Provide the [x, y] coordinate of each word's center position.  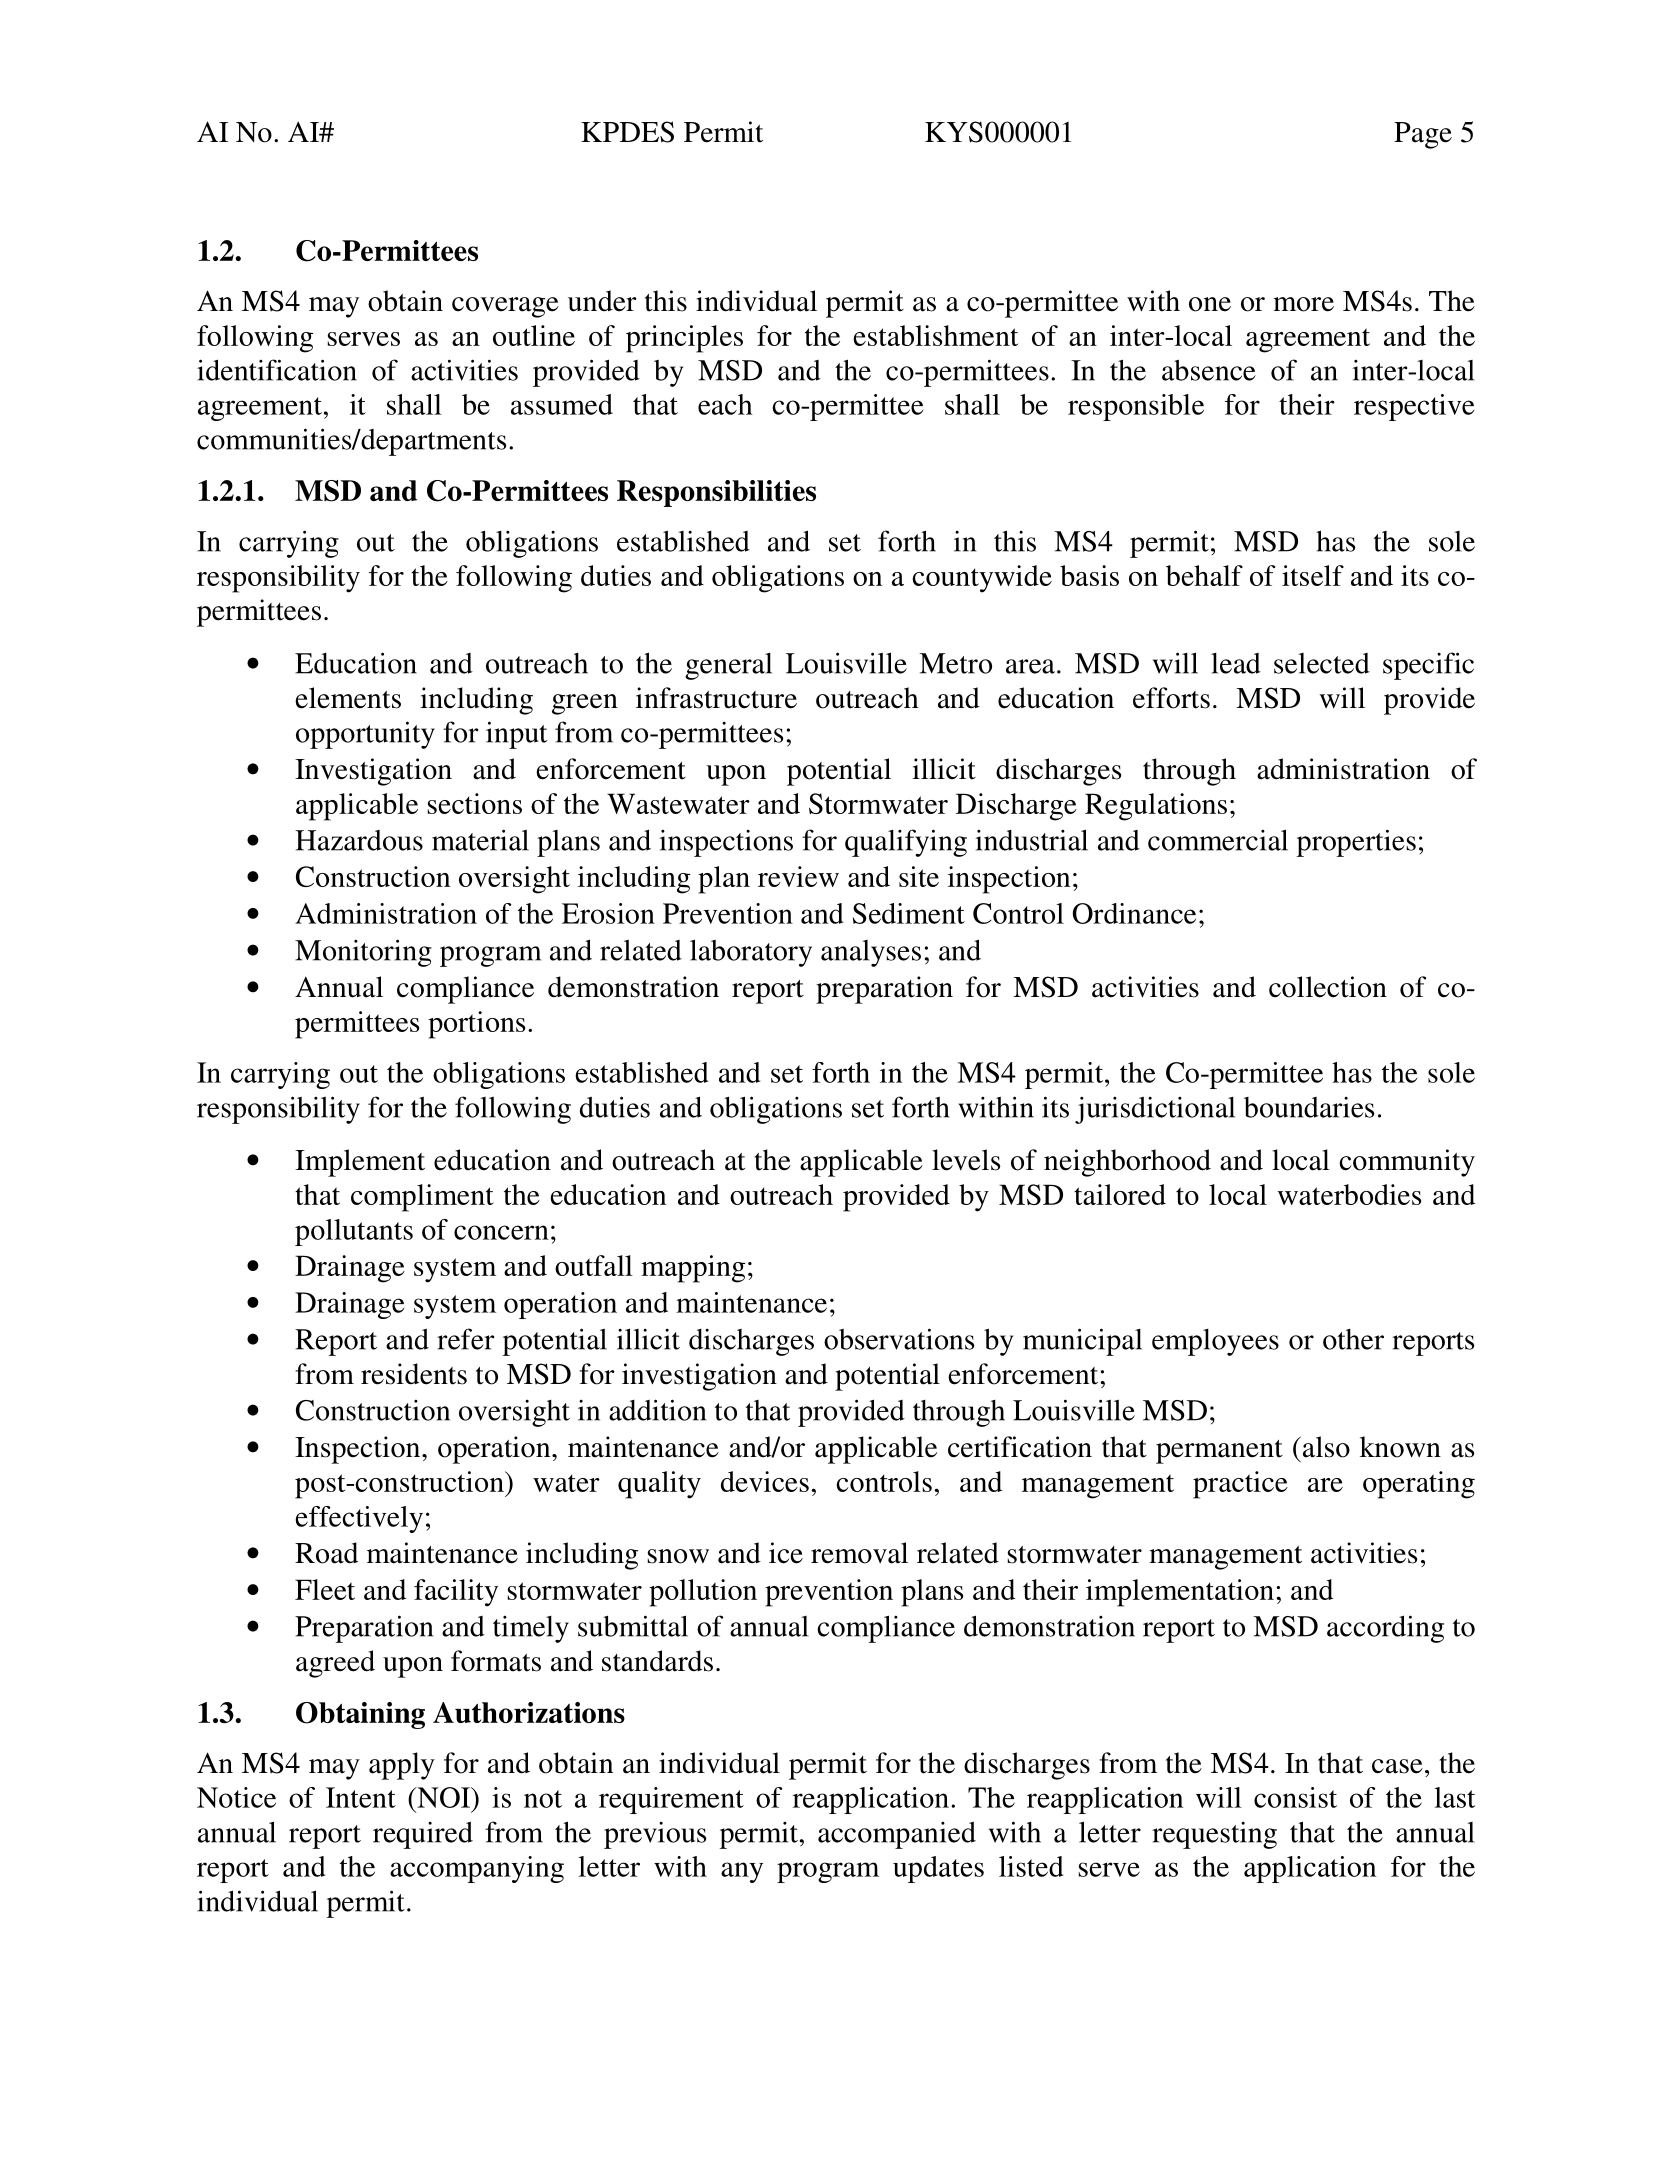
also [1326, 1447]
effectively [359, 1519]
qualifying [906, 843]
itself [1313, 575]
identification [277, 370]
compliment [422, 1198]
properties [1356, 843]
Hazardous [359, 840]
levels [966, 1160]
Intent [361, 1797]
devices [765, 1481]
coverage [505, 307]
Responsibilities [716, 493]
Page [1423, 135]
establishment [935, 335]
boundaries [1309, 1107]
